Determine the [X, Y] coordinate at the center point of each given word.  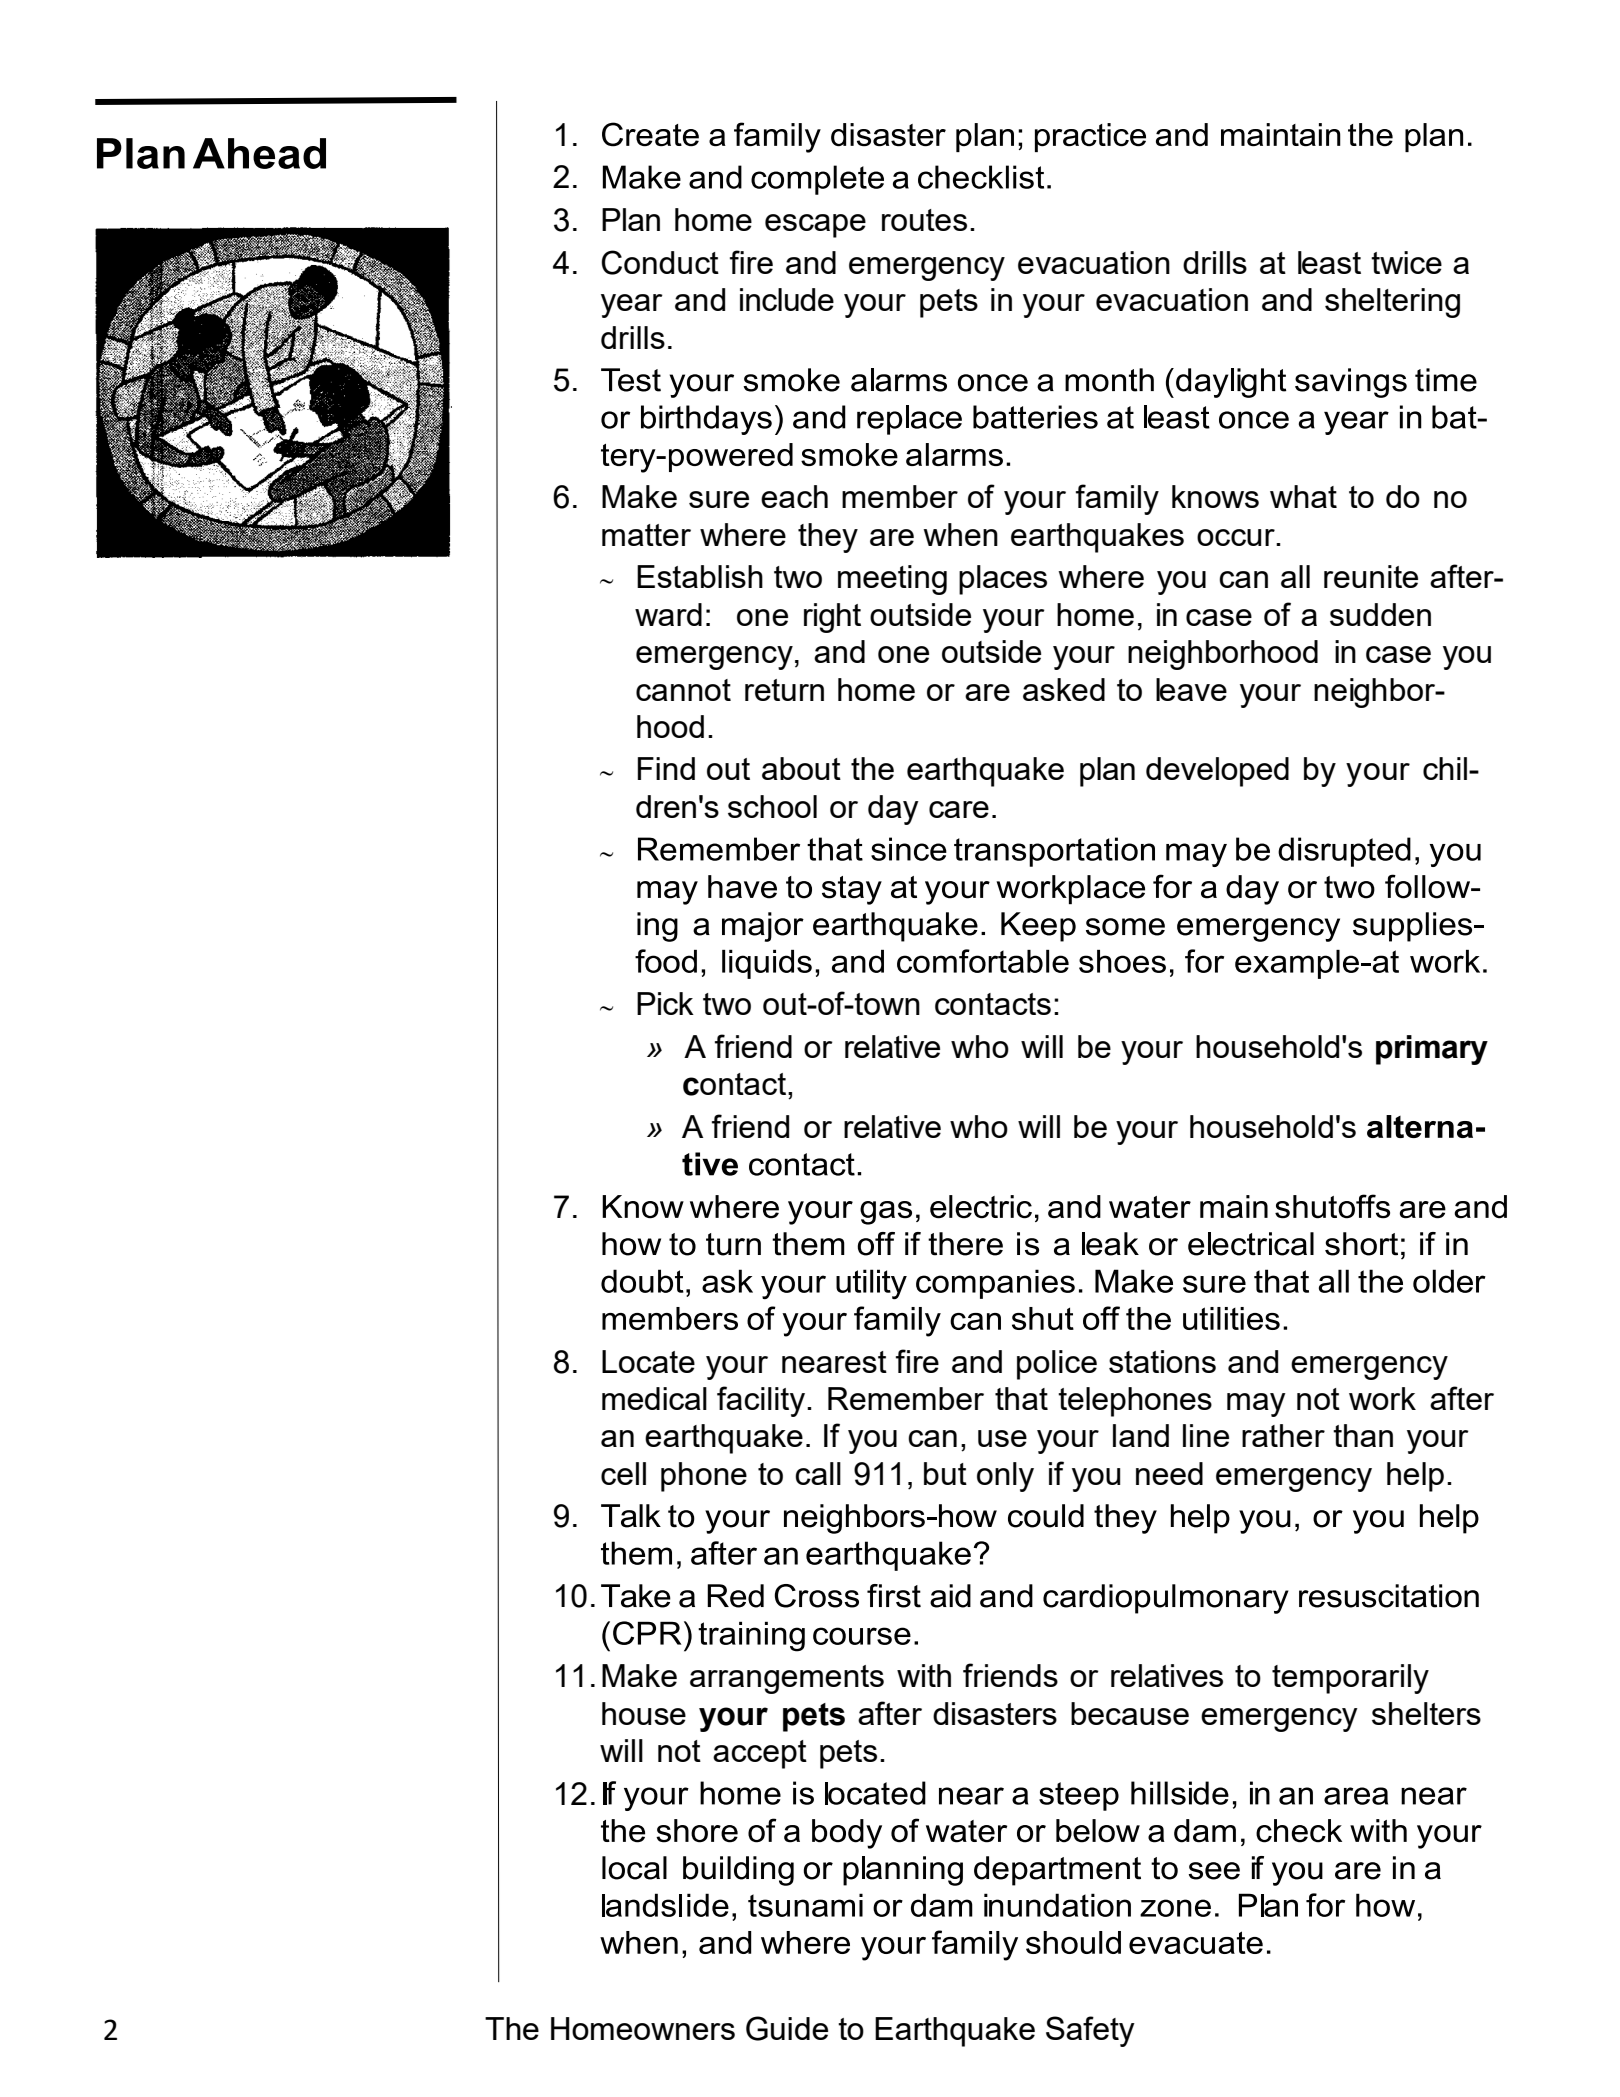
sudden [1380, 614]
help [1415, 1477]
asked [1064, 689]
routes [924, 220]
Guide [787, 2028]
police [1057, 1365]
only [1005, 1477]
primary [1432, 1050]
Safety [1090, 2031]
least [1329, 262]
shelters [1426, 1713]
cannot [683, 690]
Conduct [660, 262]
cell [623, 1473]
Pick [665, 1003]
